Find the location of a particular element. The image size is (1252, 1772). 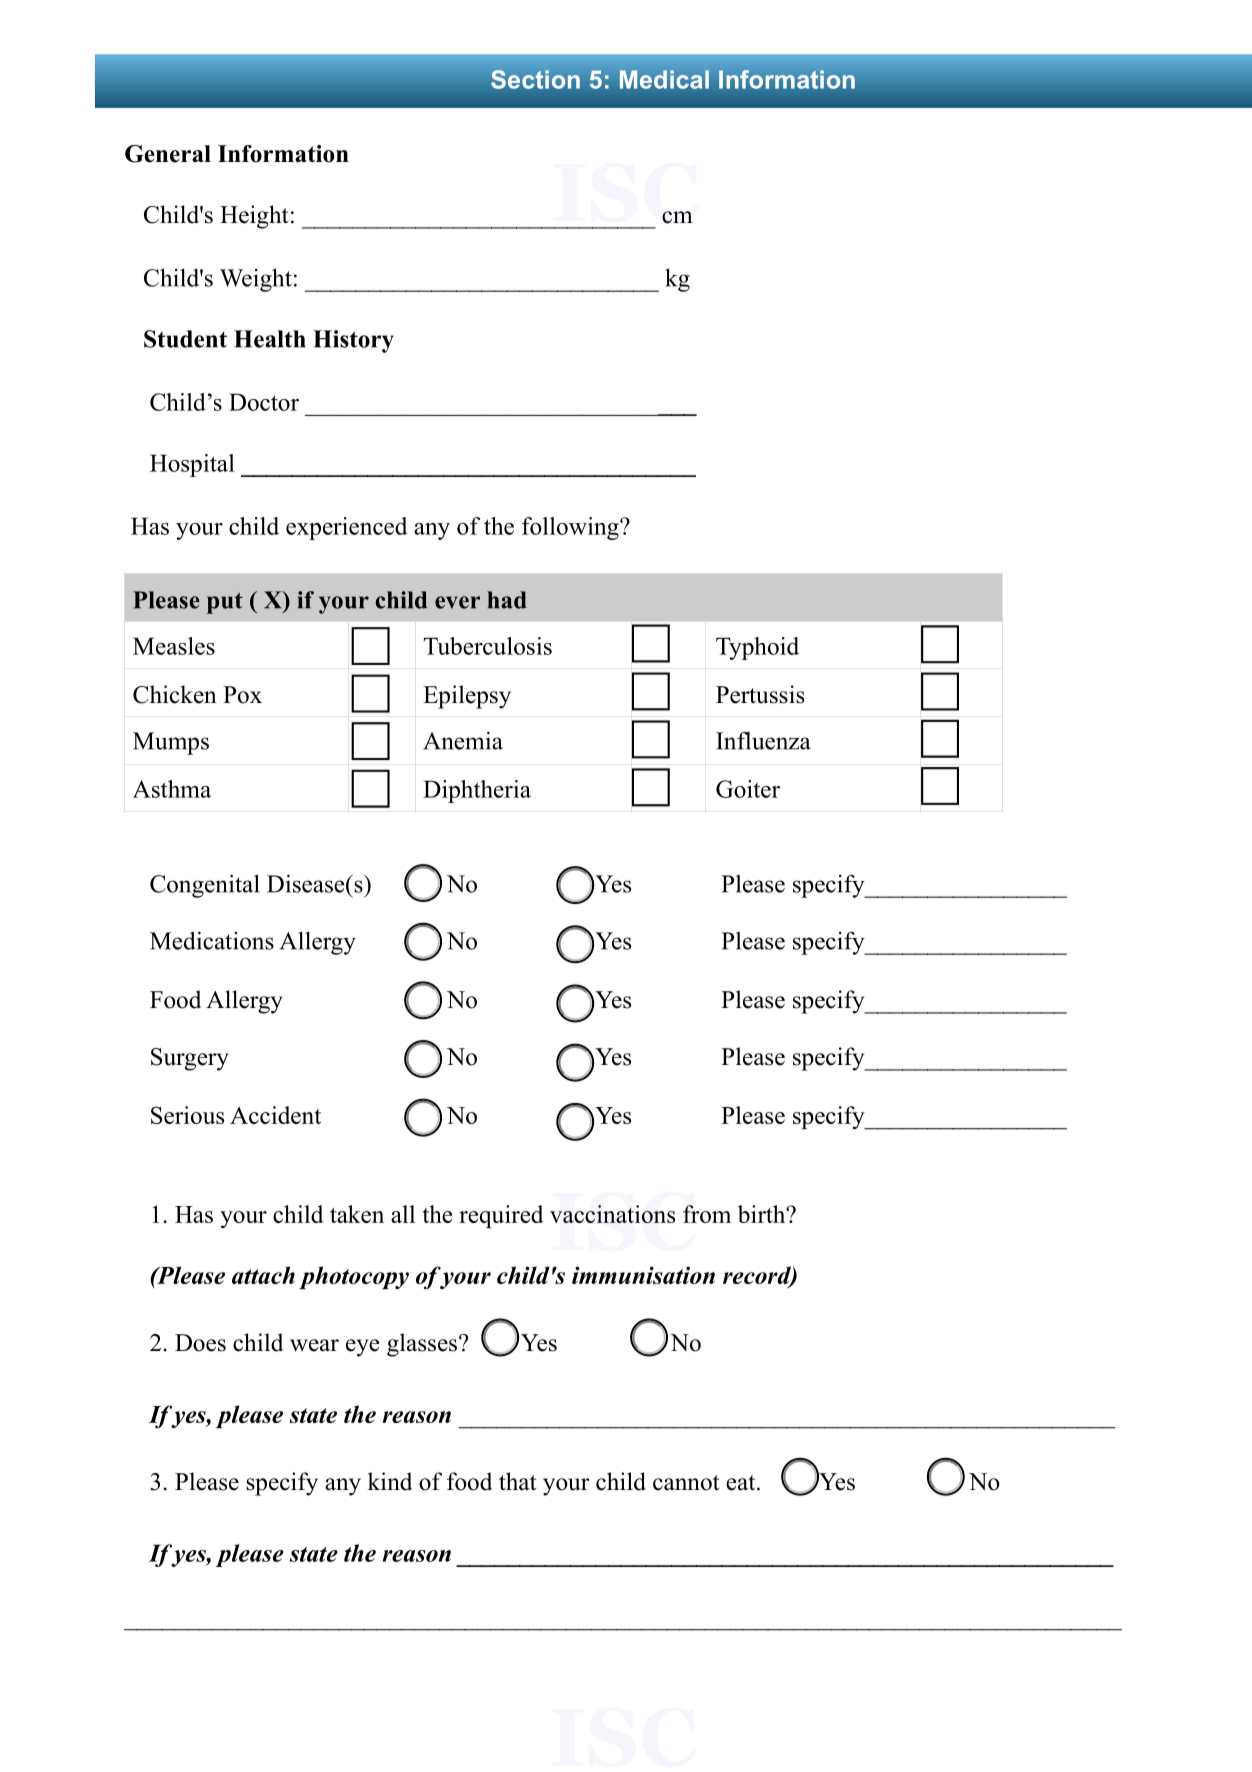

required is located at coordinates (501, 1216).
